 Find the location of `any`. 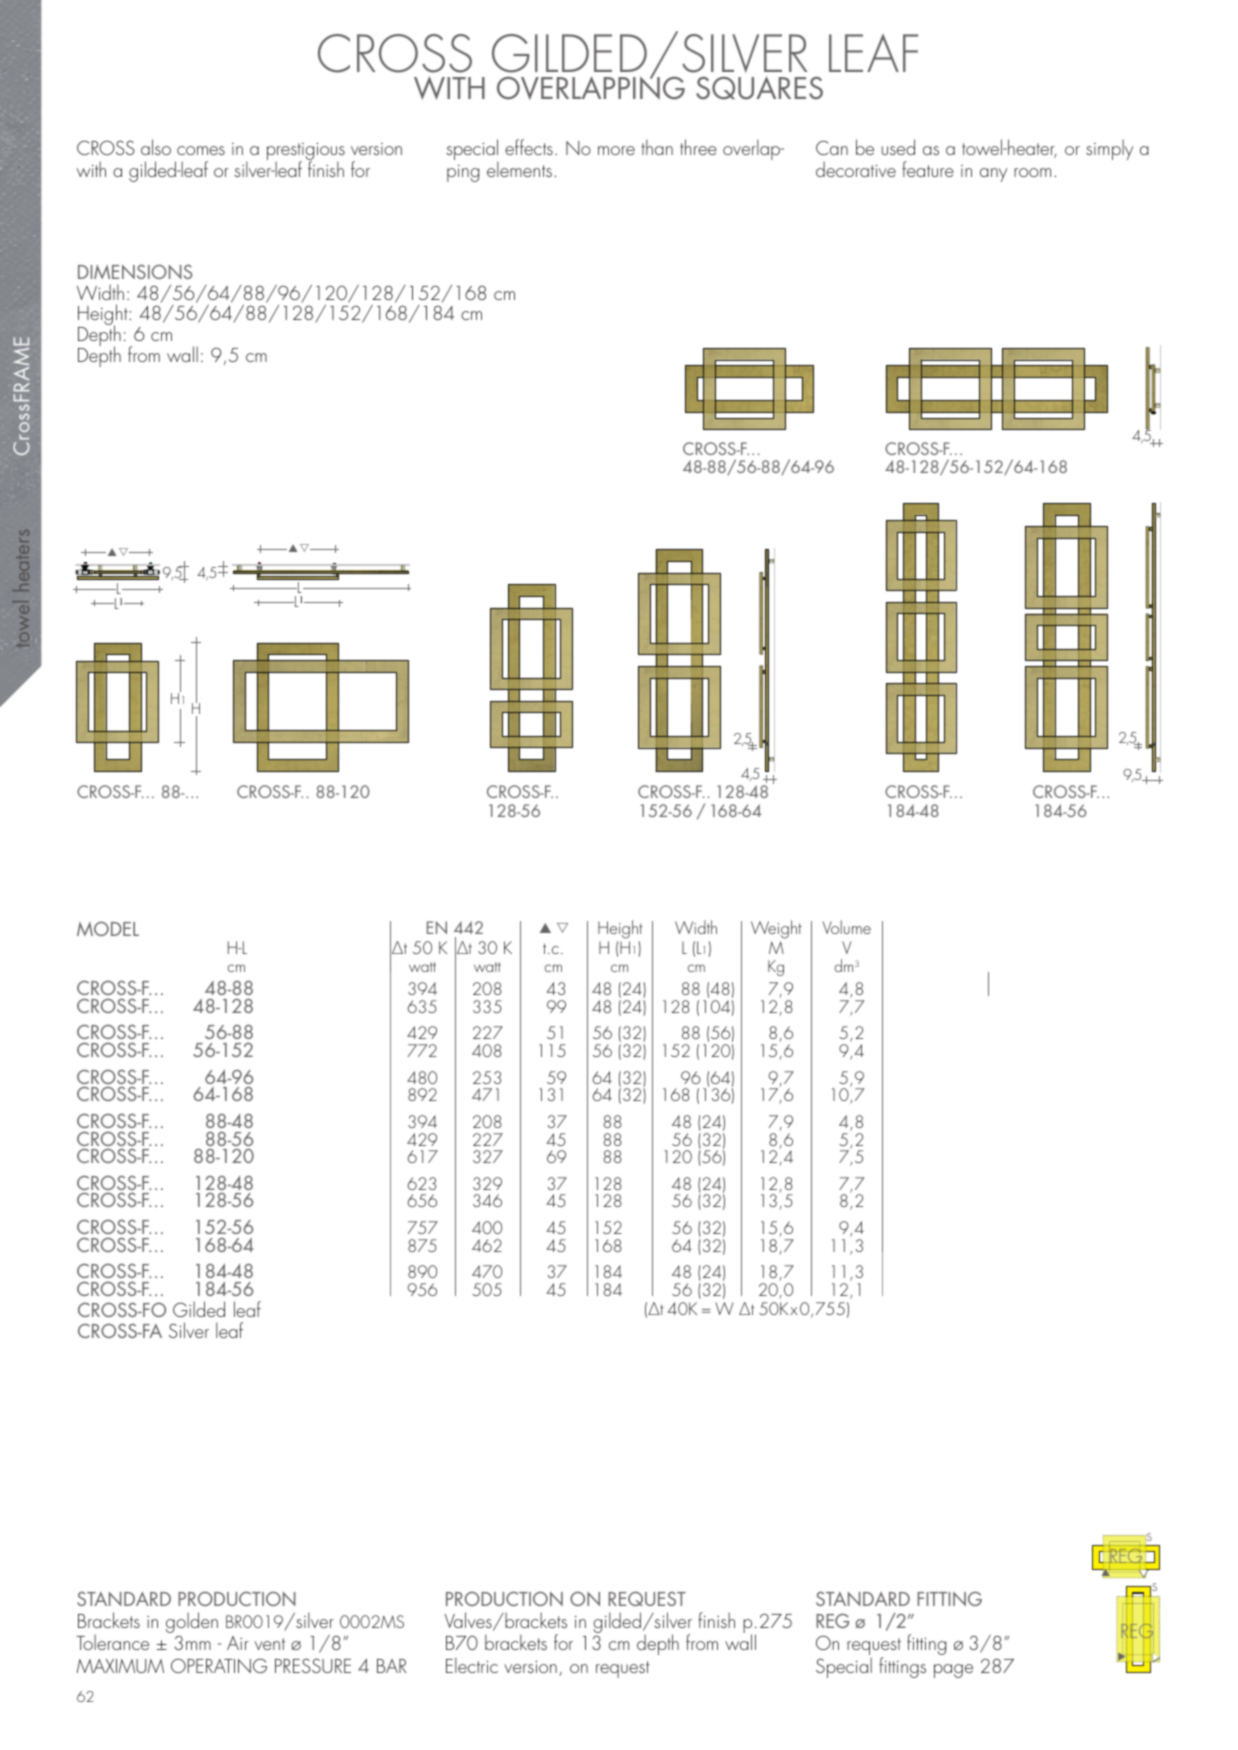

any is located at coordinates (993, 175).
